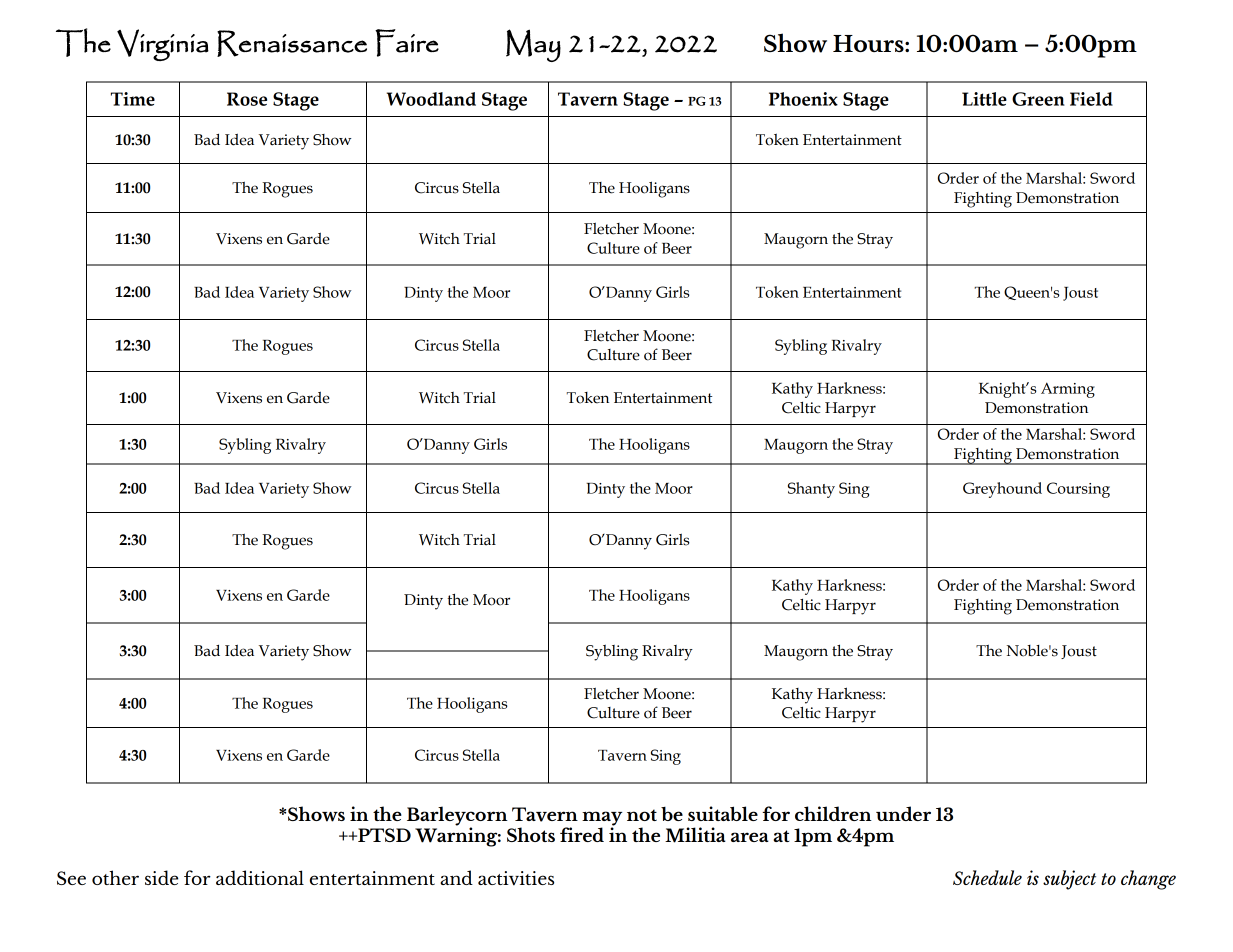  Describe the element at coordinates (383, 835) in the document. I see `PTSD` at that location.
